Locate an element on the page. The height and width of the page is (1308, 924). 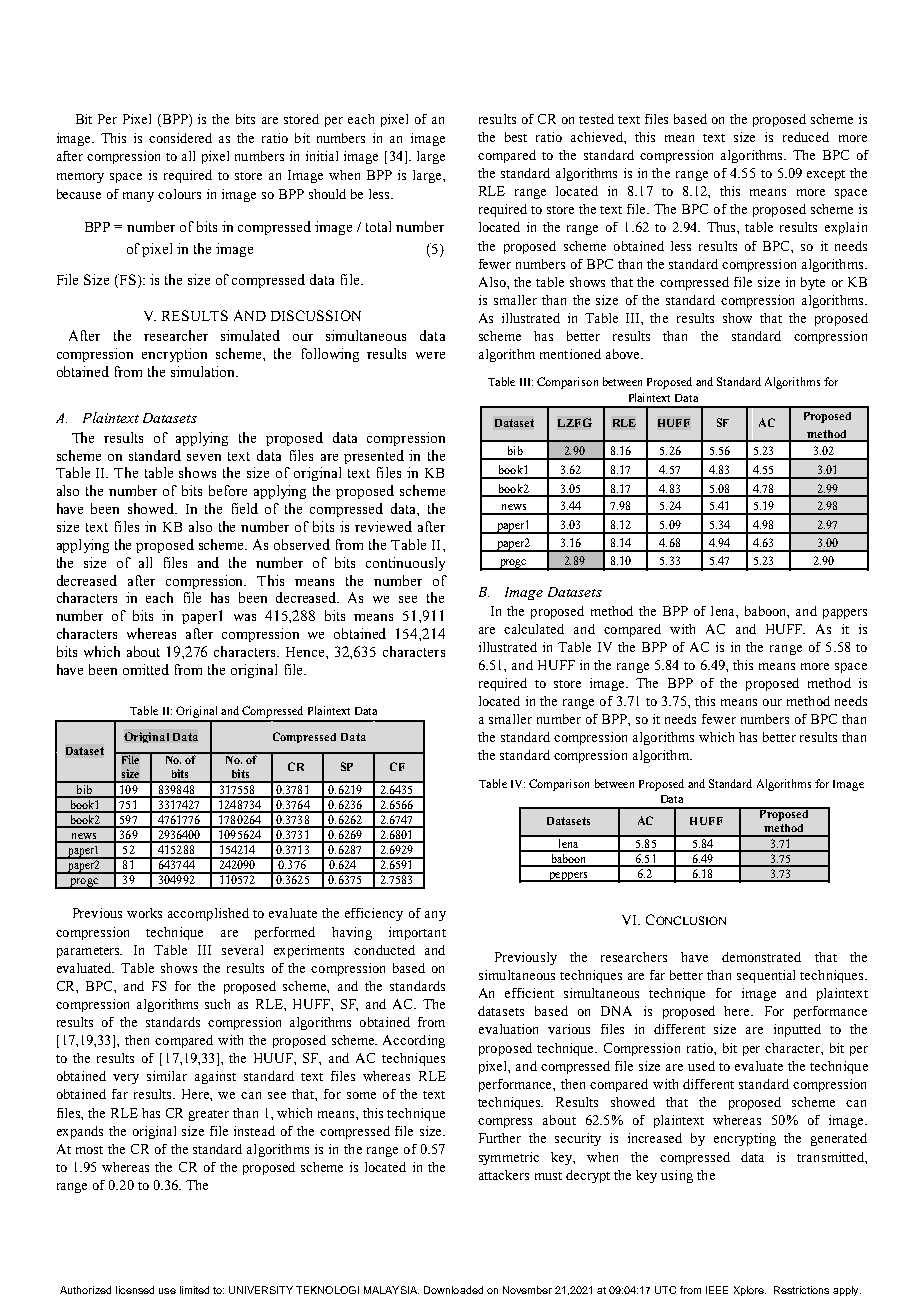
considered is located at coordinates (180, 138).
